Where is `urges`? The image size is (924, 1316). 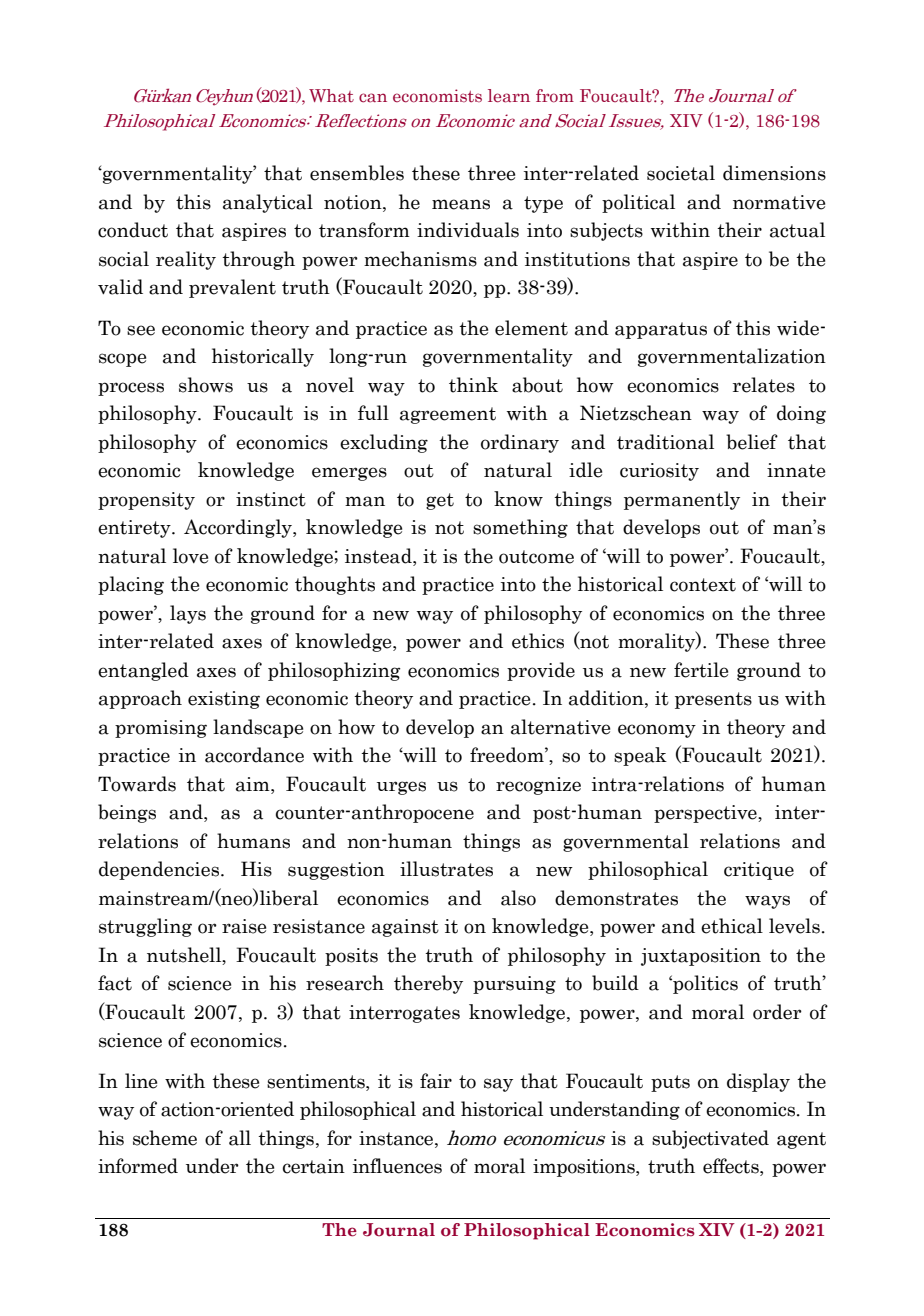 urges is located at coordinates (401, 788).
